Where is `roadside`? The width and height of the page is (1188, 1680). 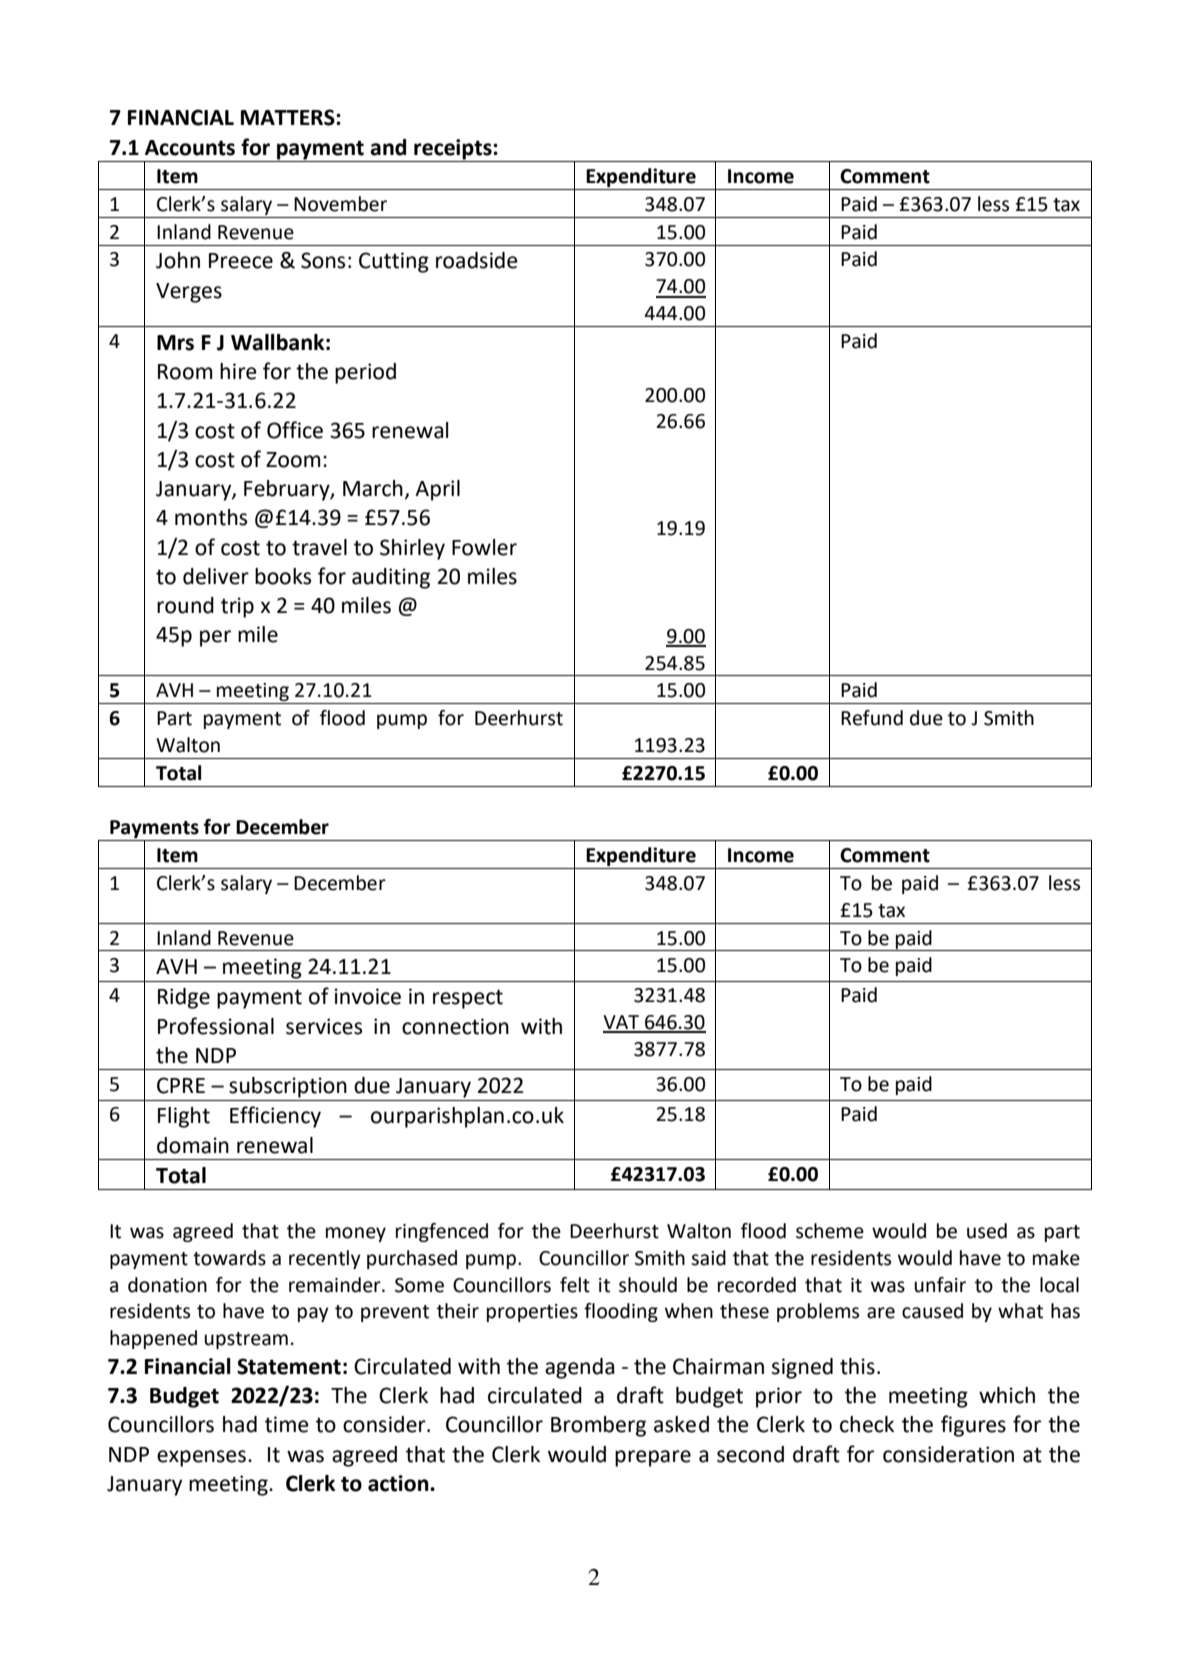
roadside is located at coordinates (477, 260).
